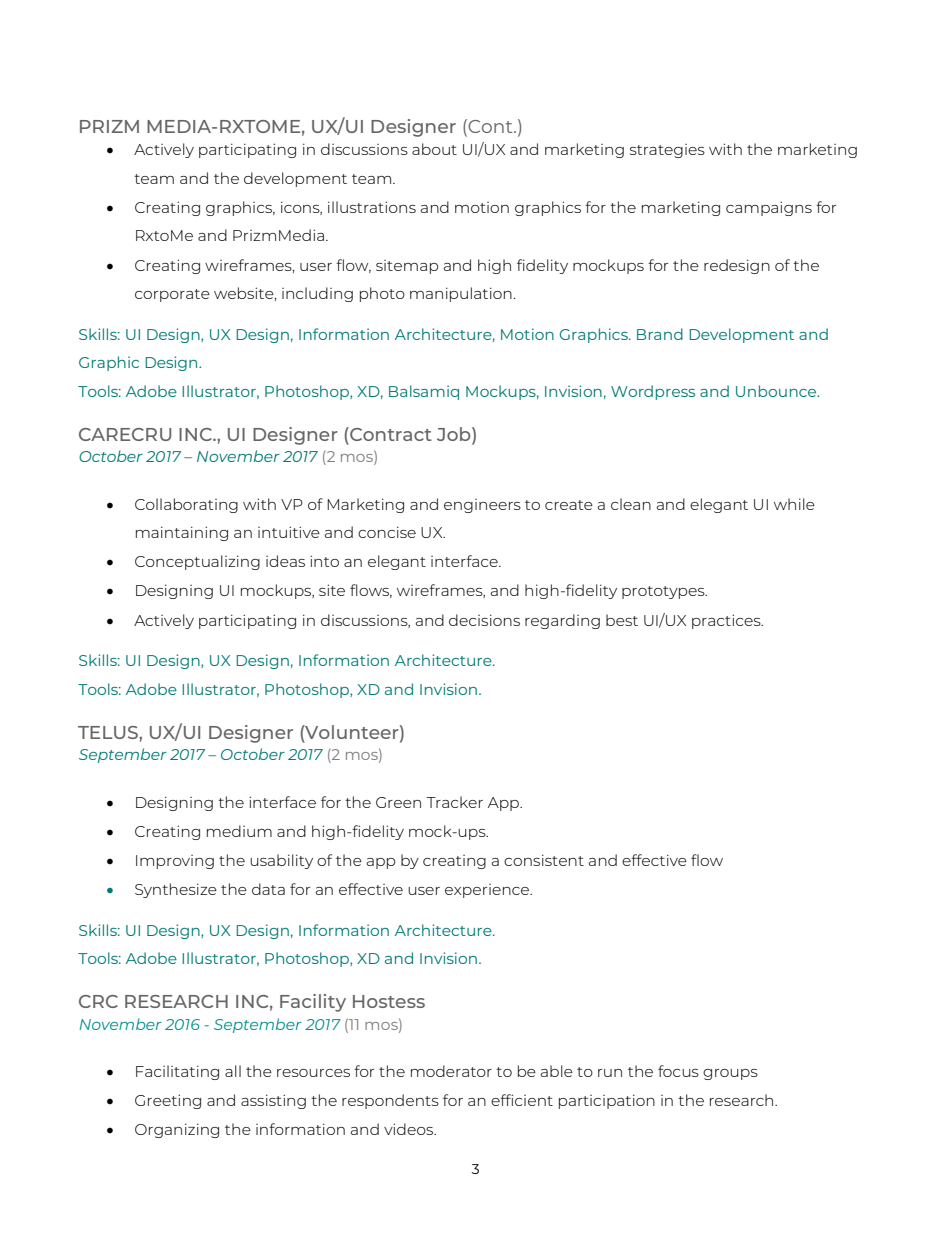  Describe the element at coordinates (186, 505) in the document. I see `Collaborating` at that location.
